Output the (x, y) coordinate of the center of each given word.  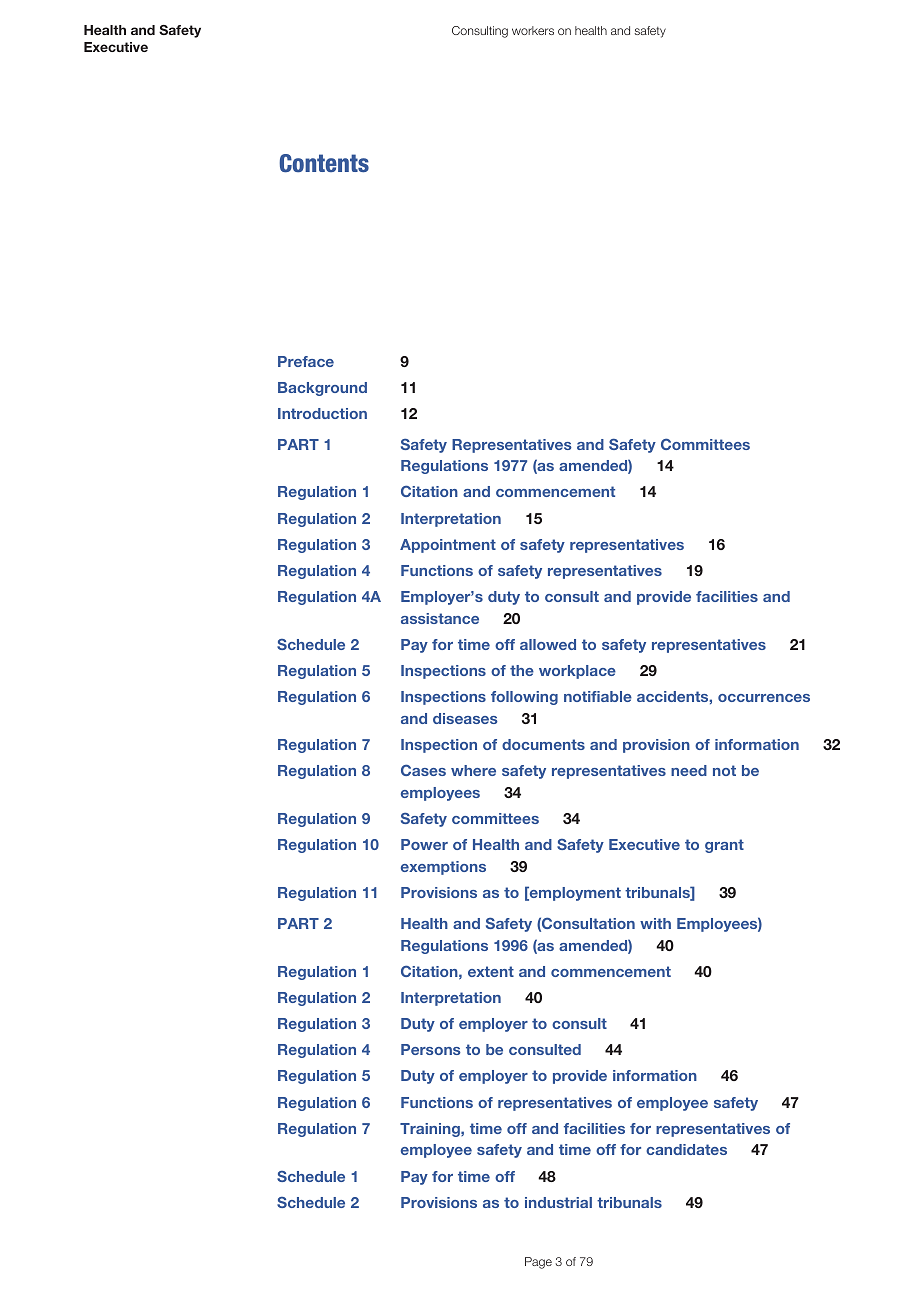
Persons (431, 1049)
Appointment (448, 546)
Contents (324, 163)
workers (533, 30)
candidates (686, 1149)
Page (538, 1263)
